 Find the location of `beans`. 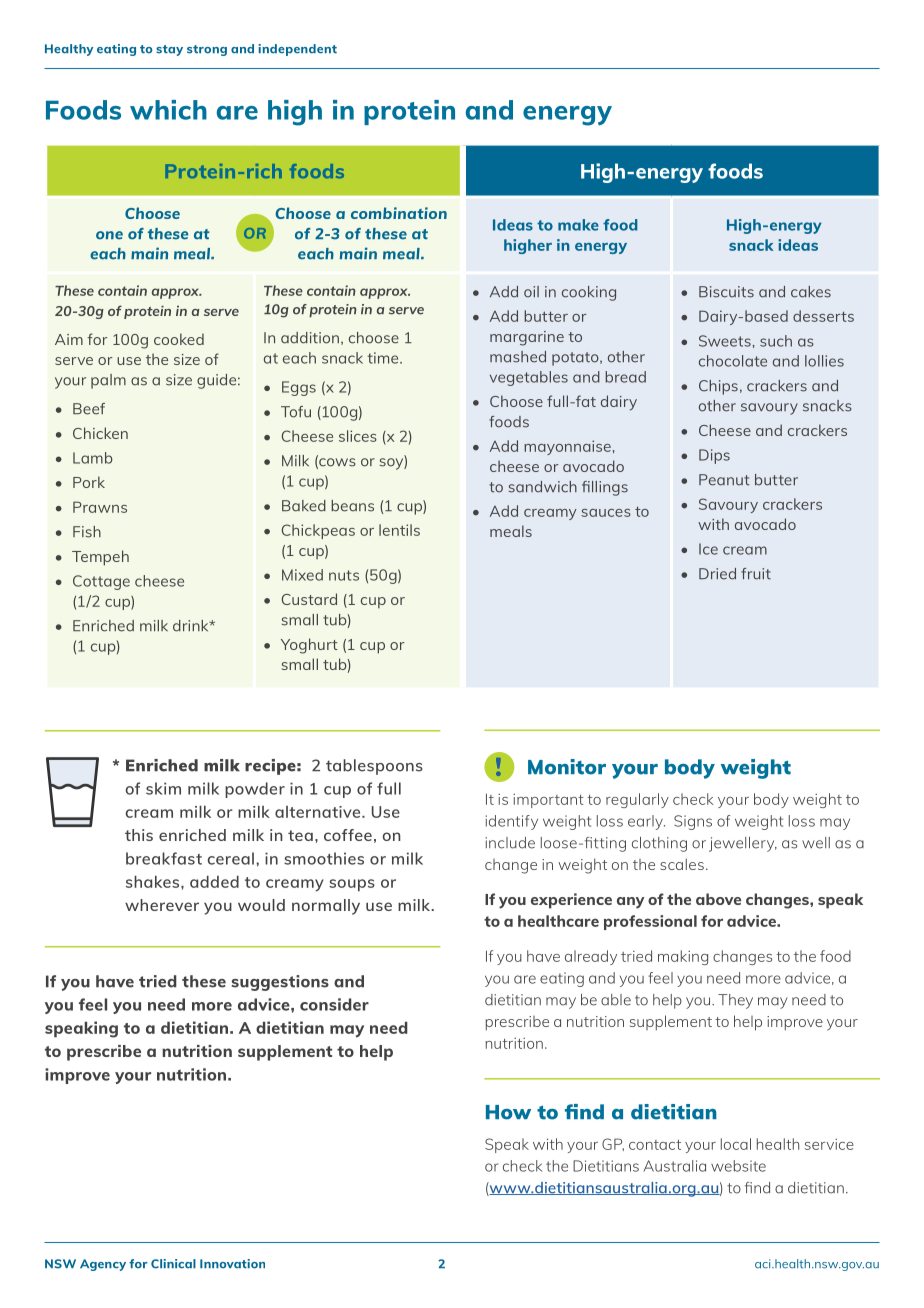

beans is located at coordinates (352, 506).
